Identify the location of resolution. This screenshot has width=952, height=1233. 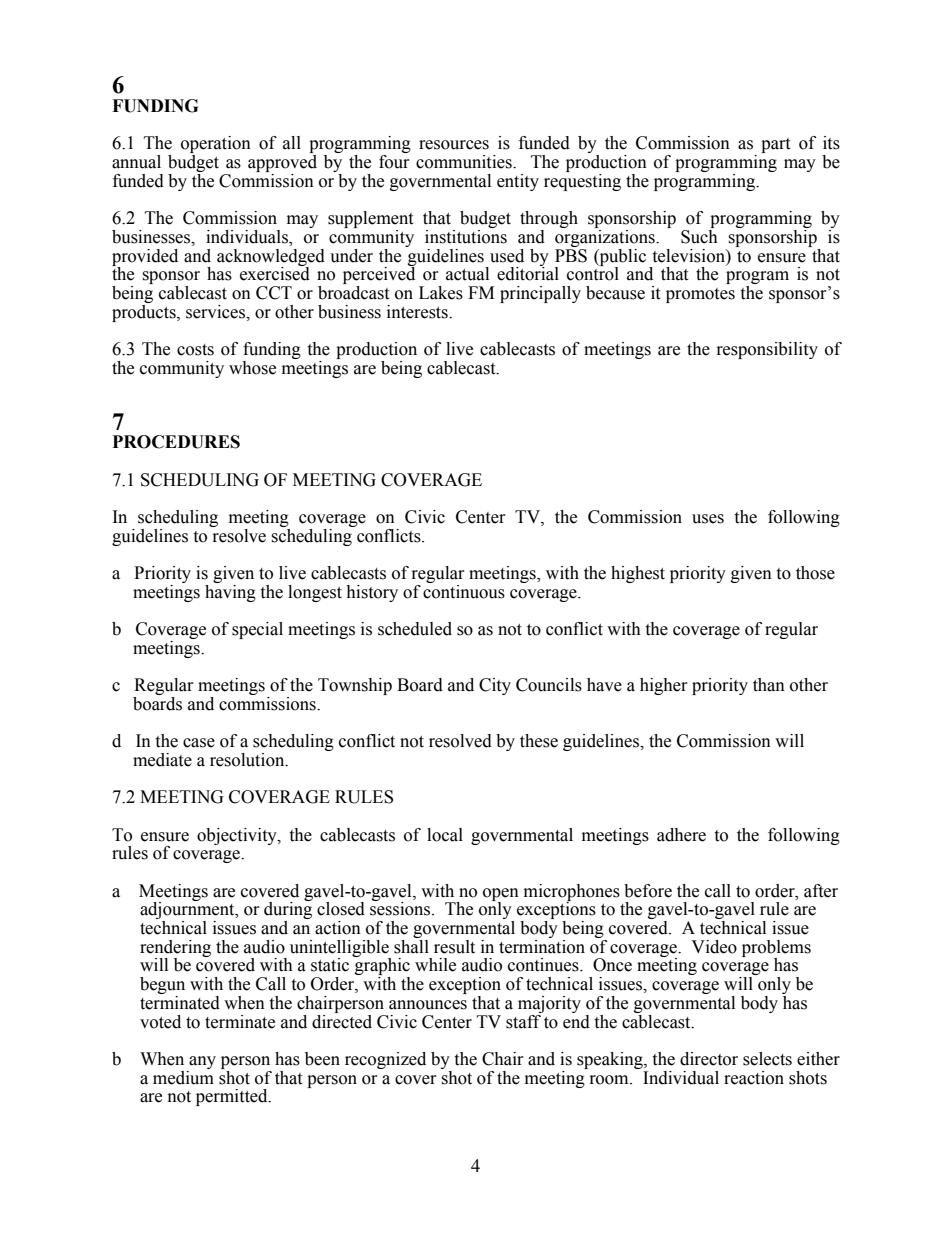
(248, 760).
